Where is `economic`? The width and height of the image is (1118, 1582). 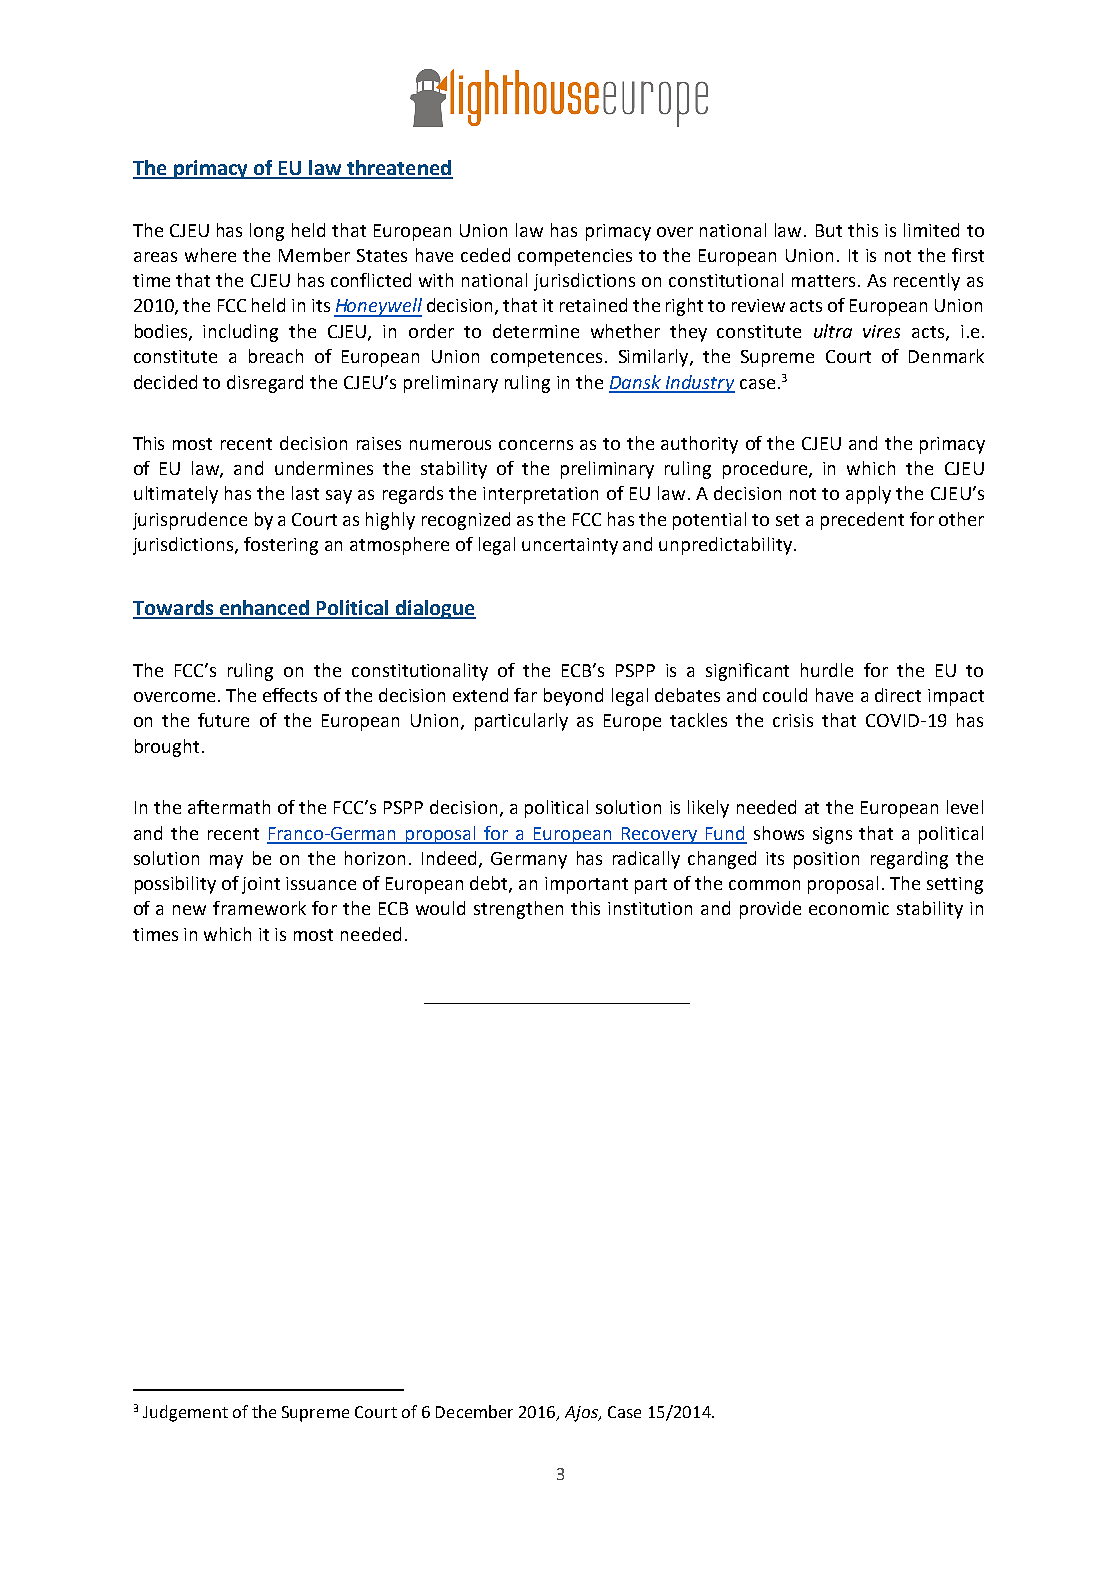
economic is located at coordinates (849, 908).
